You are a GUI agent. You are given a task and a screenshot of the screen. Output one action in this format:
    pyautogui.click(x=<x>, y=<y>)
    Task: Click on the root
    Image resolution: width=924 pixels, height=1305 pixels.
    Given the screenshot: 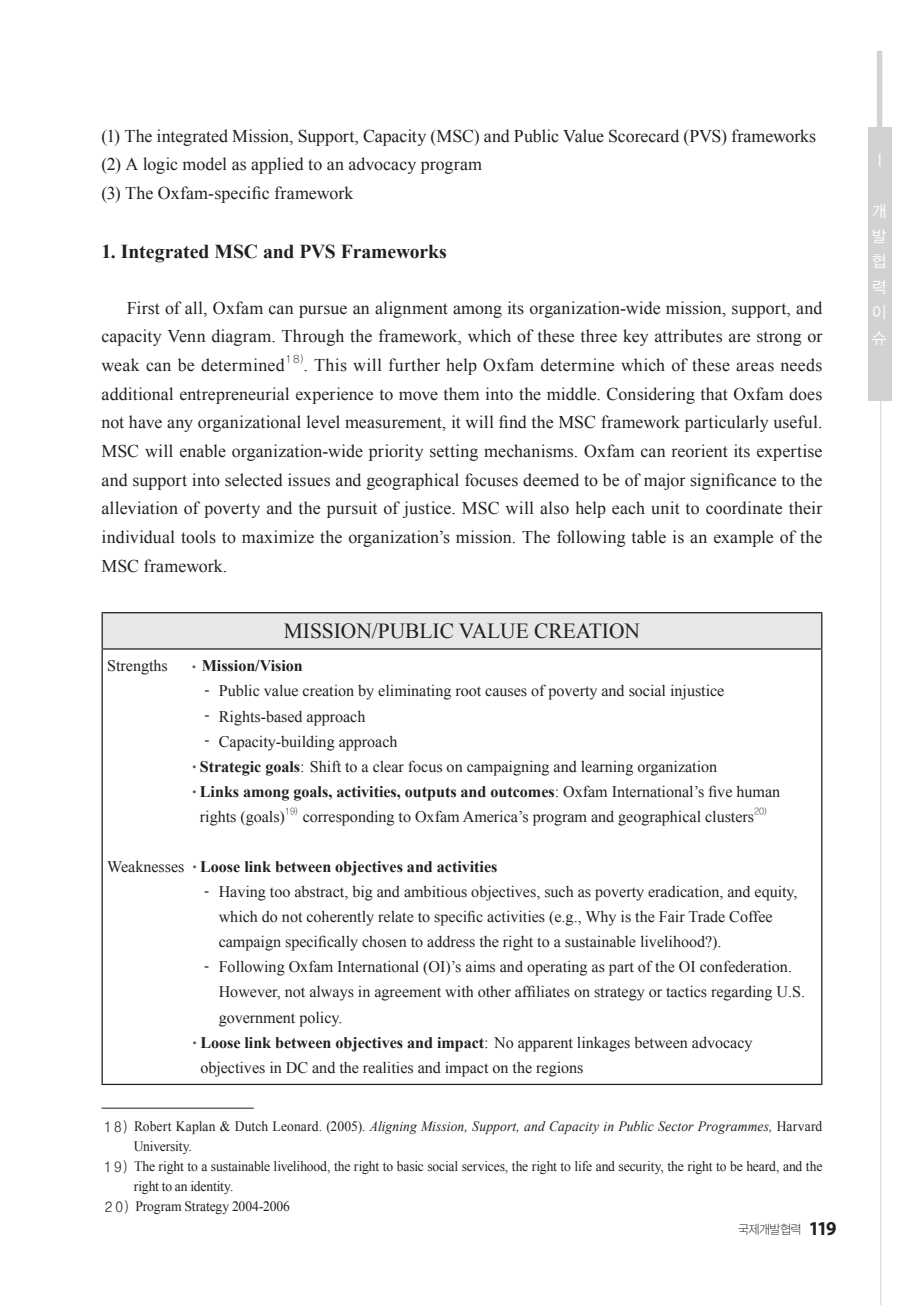 What is the action you would take?
    pyautogui.click(x=468, y=692)
